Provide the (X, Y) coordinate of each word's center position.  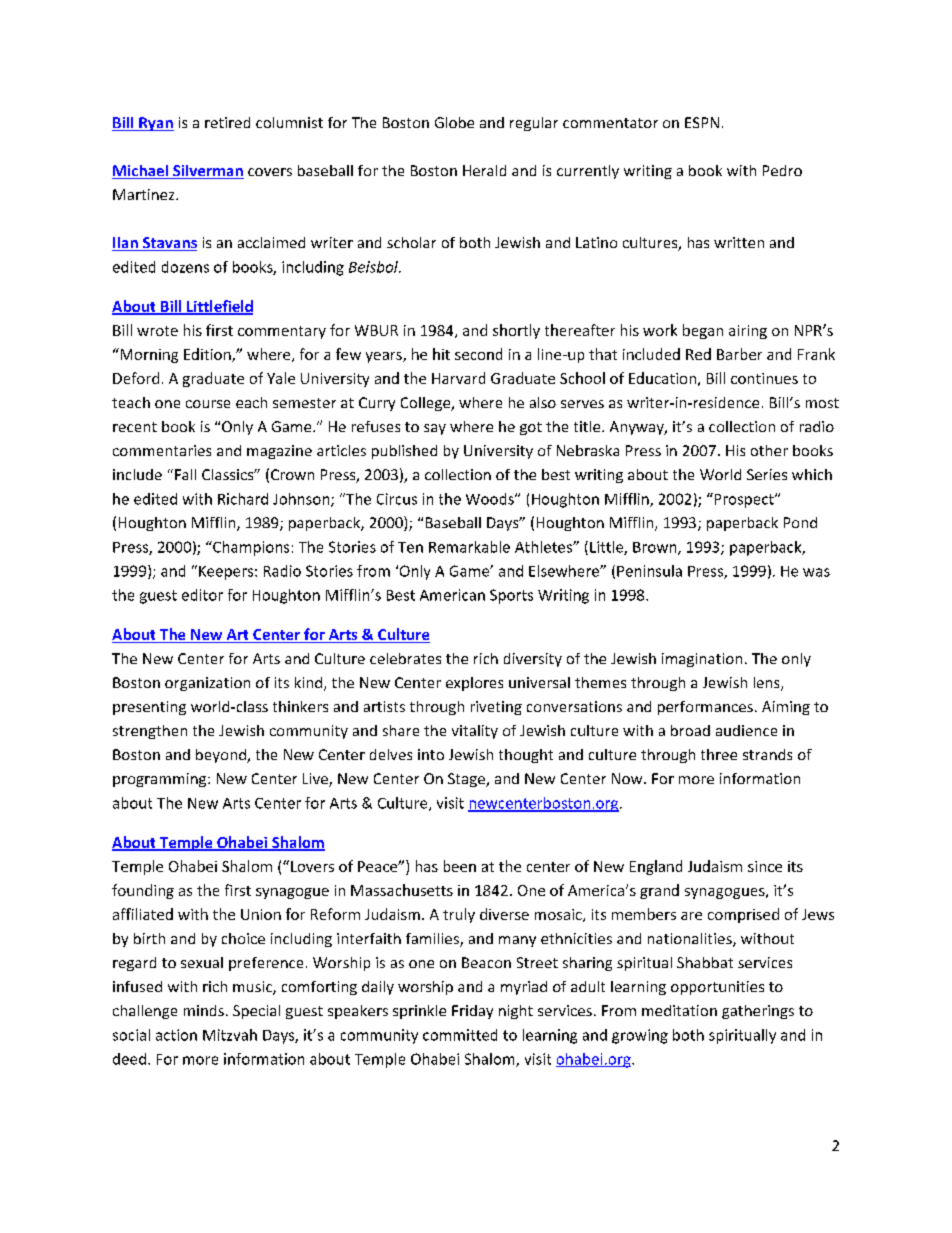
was (816, 572)
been (460, 866)
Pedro (782, 170)
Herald (484, 170)
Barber (739, 354)
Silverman (207, 172)
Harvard (458, 378)
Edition (208, 355)
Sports (511, 596)
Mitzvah (230, 1035)
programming (161, 780)
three (719, 754)
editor (202, 595)
